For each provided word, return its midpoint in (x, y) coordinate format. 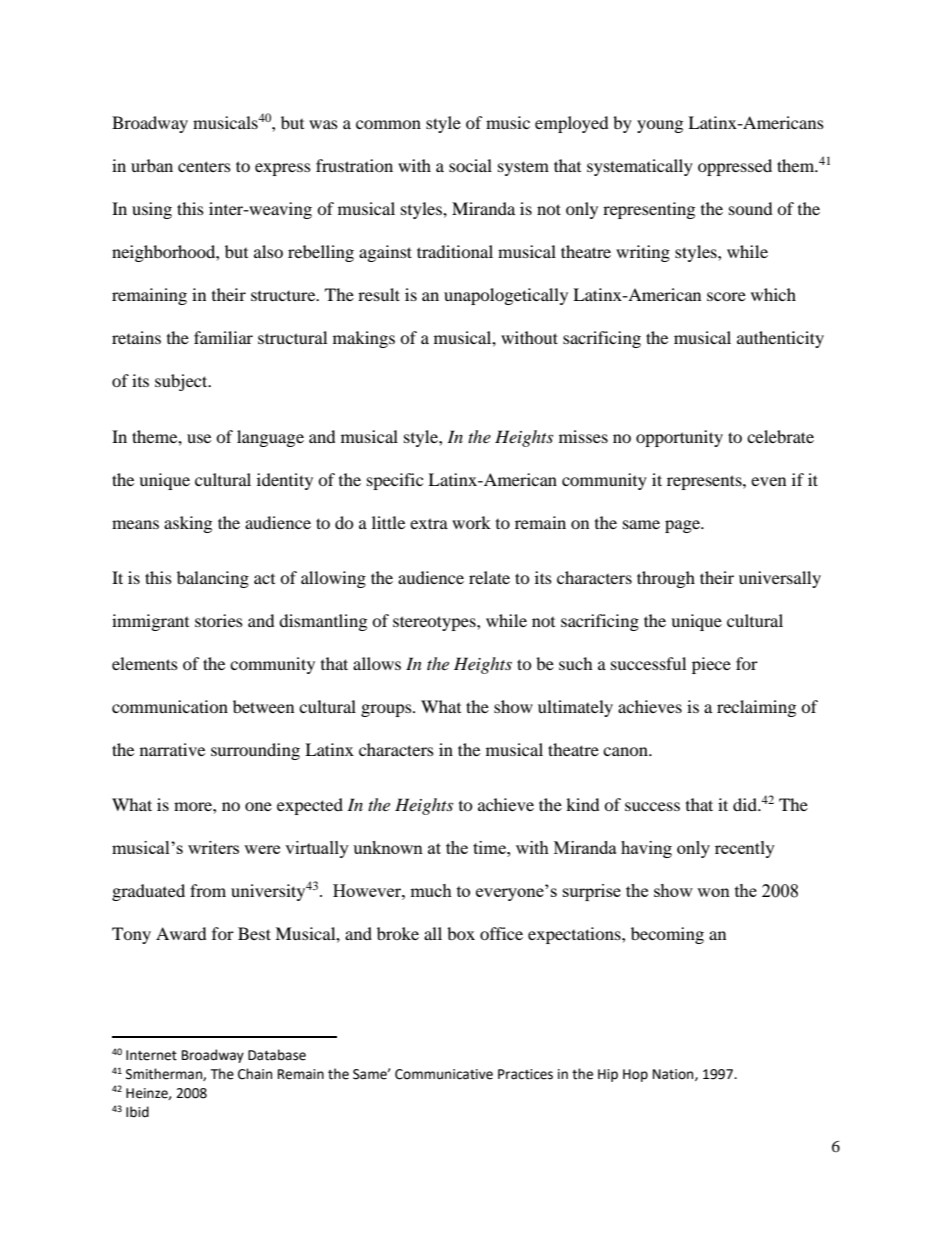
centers (204, 166)
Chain (255, 1074)
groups (387, 710)
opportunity (679, 438)
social (470, 165)
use (199, 438)
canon (626, 751)
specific (395, 481)
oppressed (735, 167)
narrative (172, 749)
